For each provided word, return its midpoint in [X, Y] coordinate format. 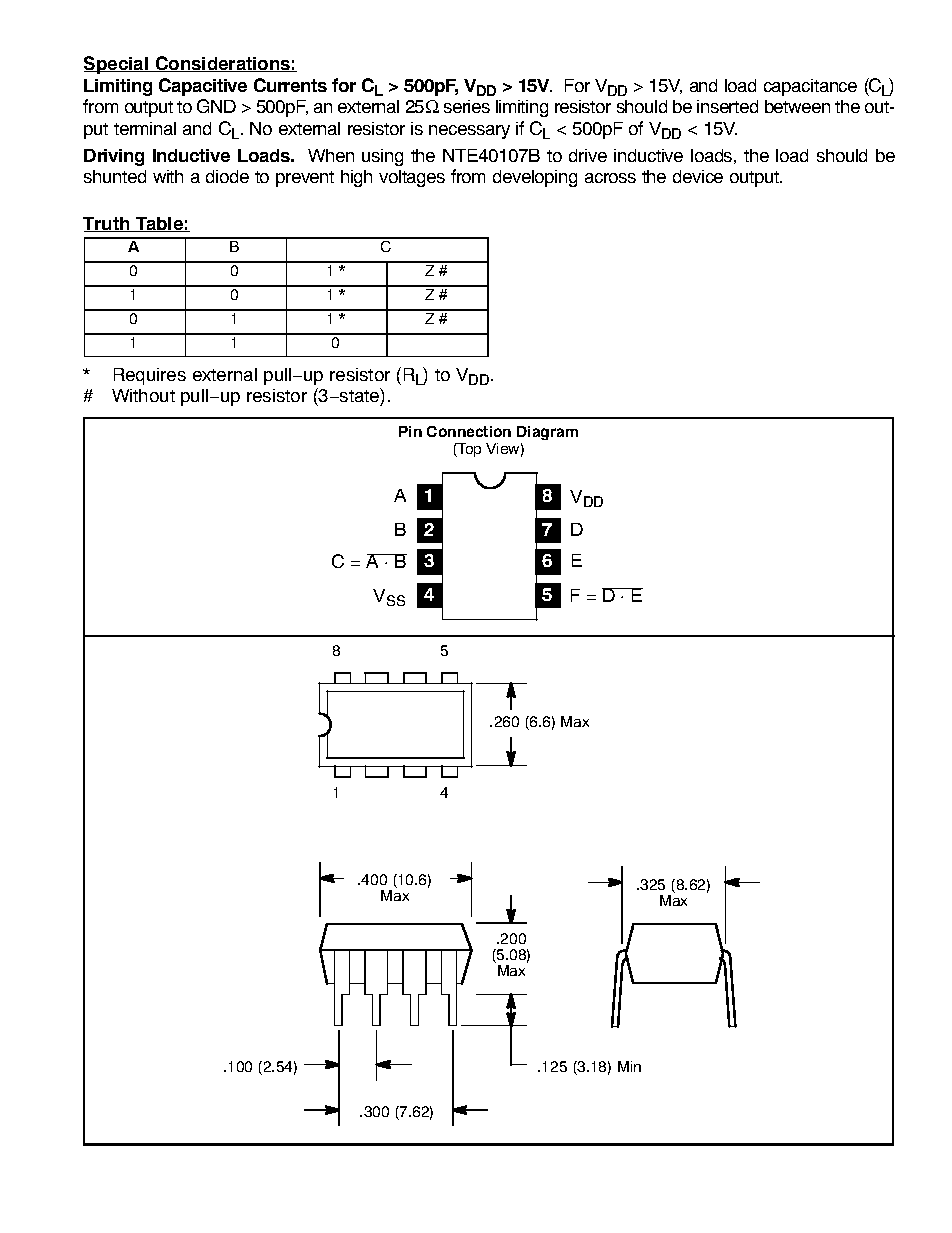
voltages [412, 178]
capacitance [810, 87]
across [610, 178]
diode [227, 176]
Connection [469, 431]
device [698, 176]
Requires [150, 376]
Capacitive [203, 87]
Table [159, 224]
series [467, 106]
